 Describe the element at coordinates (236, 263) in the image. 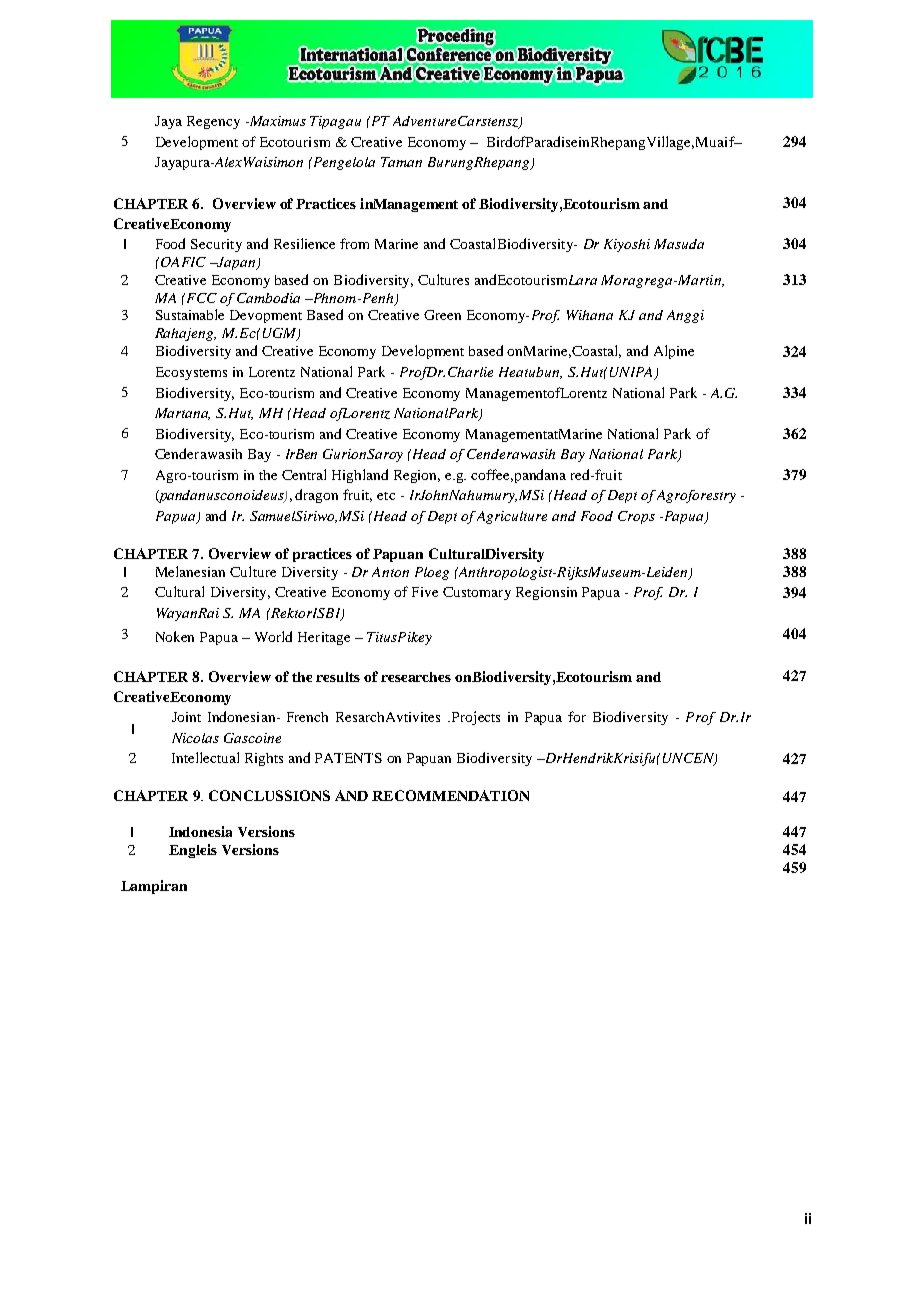

I see `Japan` at that location.
